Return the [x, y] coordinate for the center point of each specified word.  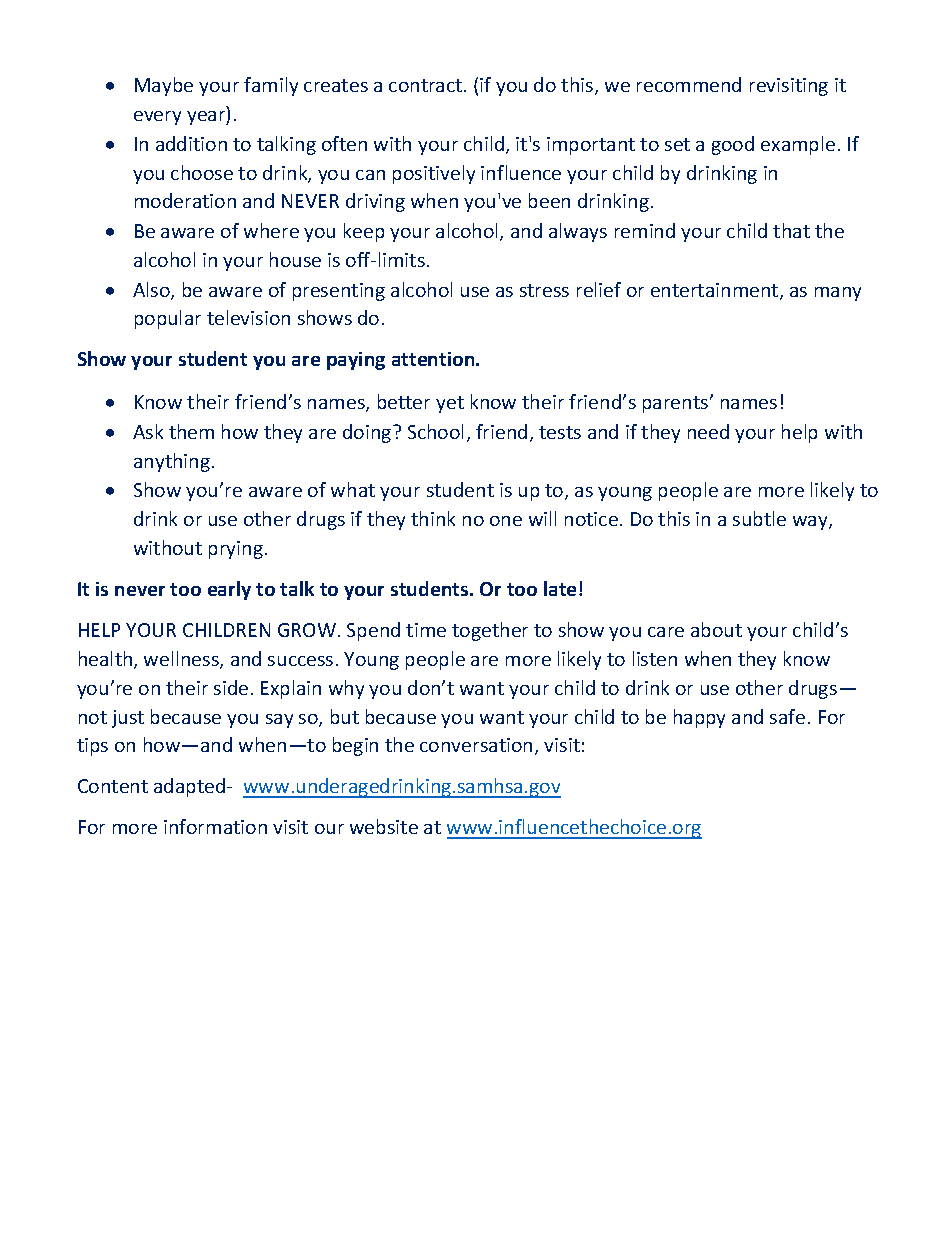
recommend [689, 84]
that [791, 230]
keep [364, 232]
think [433, 518]
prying [236, 550]
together [490, 631]
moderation [185, 200]
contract [427, 85]
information [215, 826]
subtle [759, 518]
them [191, 431]
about [716, 629]
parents [677, 404]
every [157, 118]
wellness [182, 660]
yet [450, 404]
